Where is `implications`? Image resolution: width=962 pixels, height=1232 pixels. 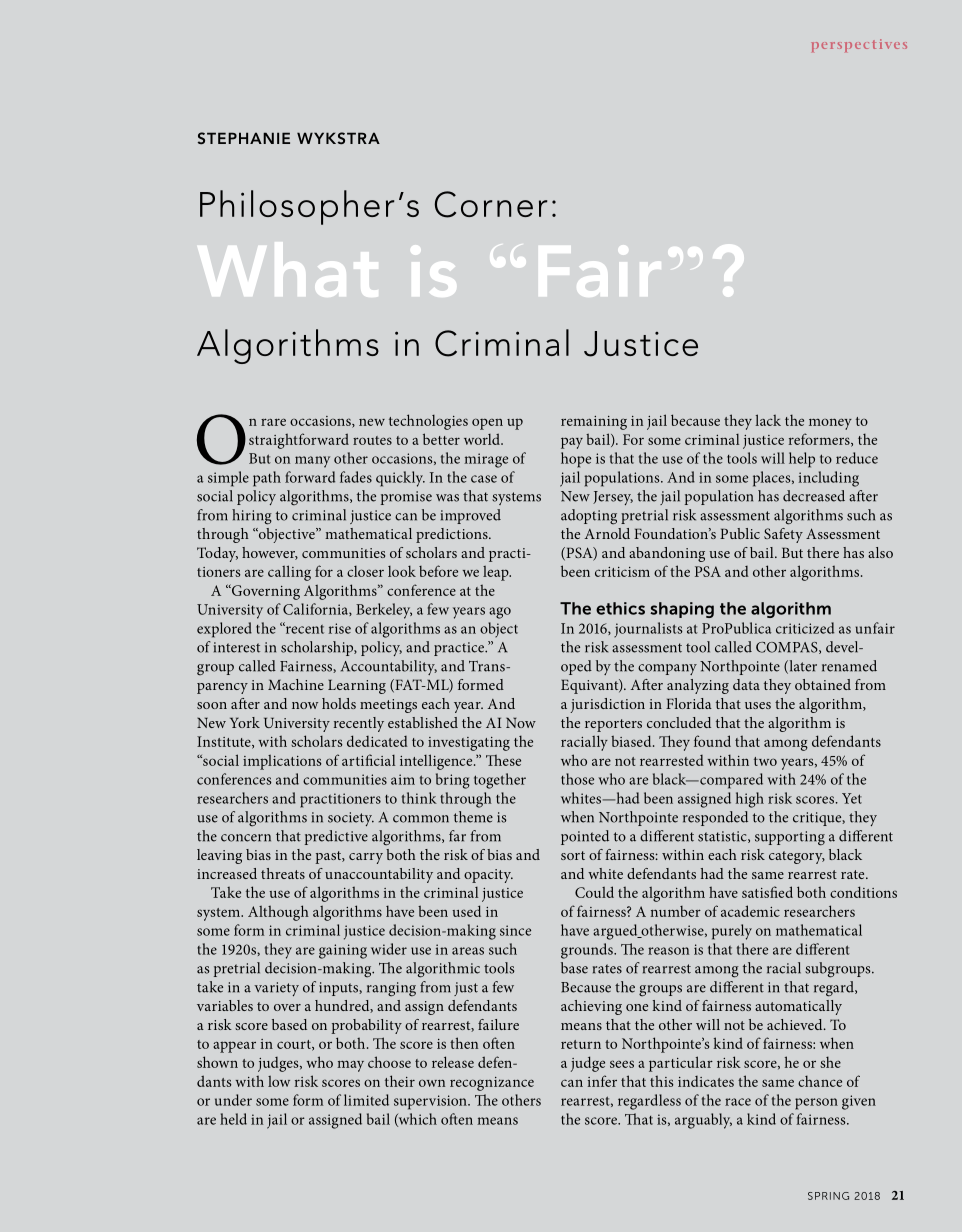
implications is located at coordinates (282, 762).
